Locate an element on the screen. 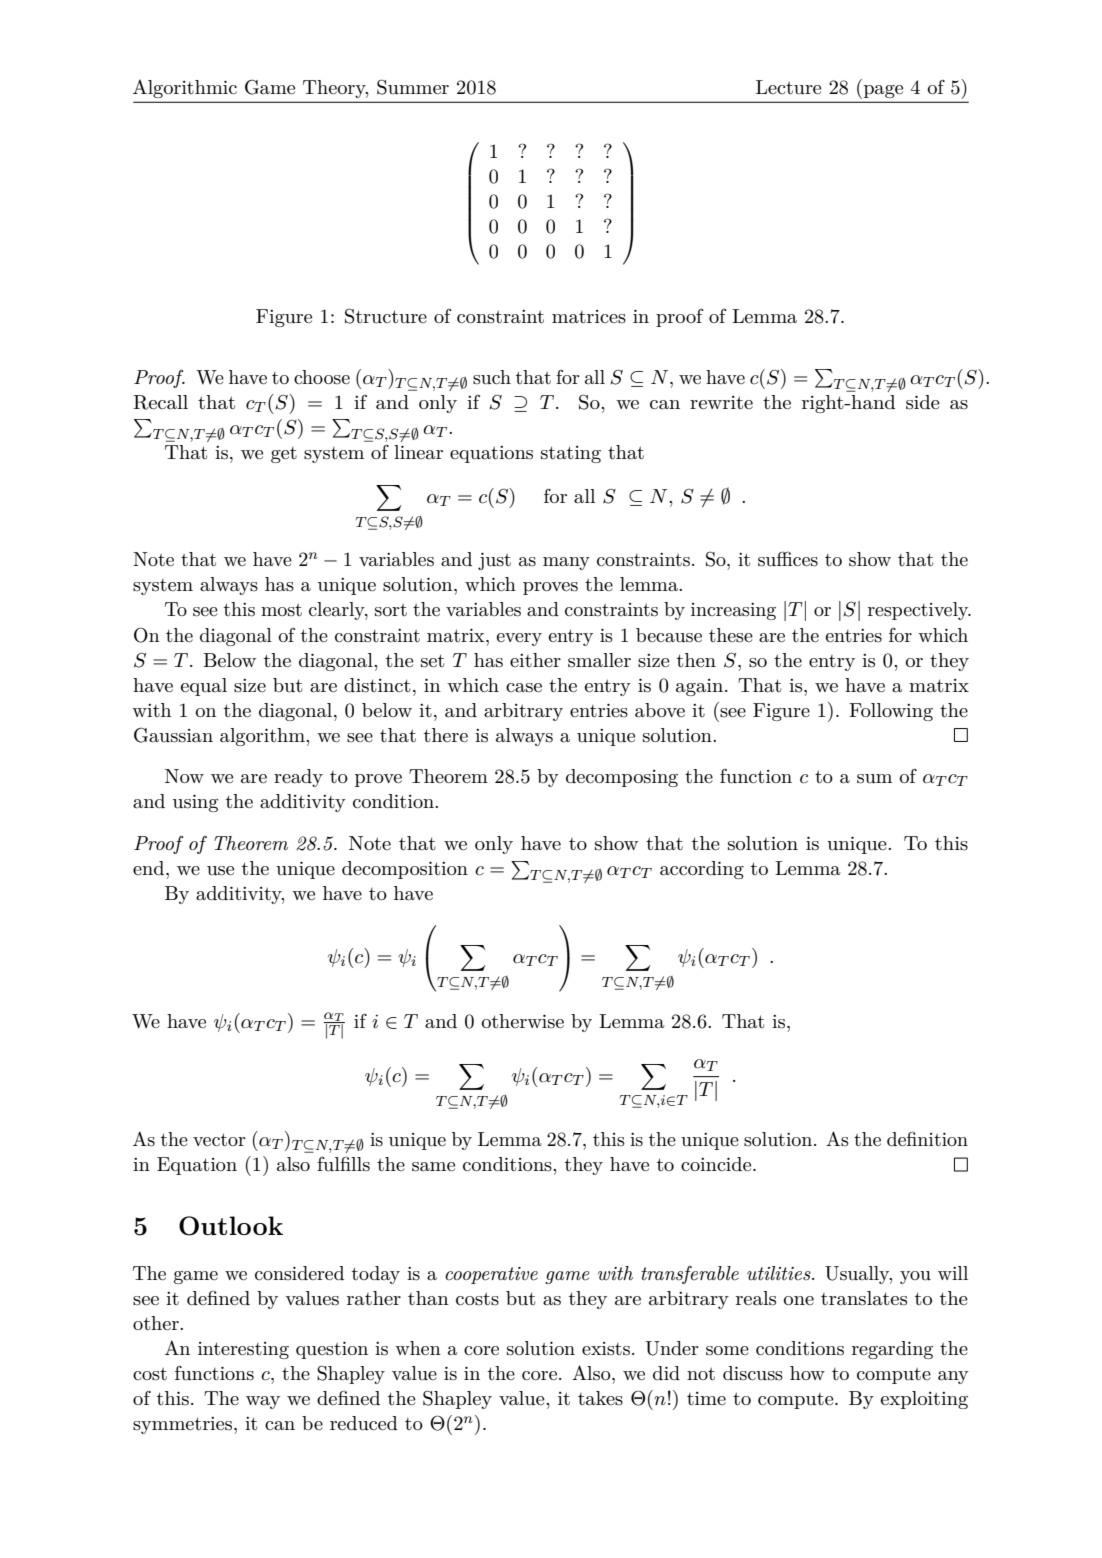 This screenshot has width=1102, height=1558. interesting is located at coordinates (243, 1350).
